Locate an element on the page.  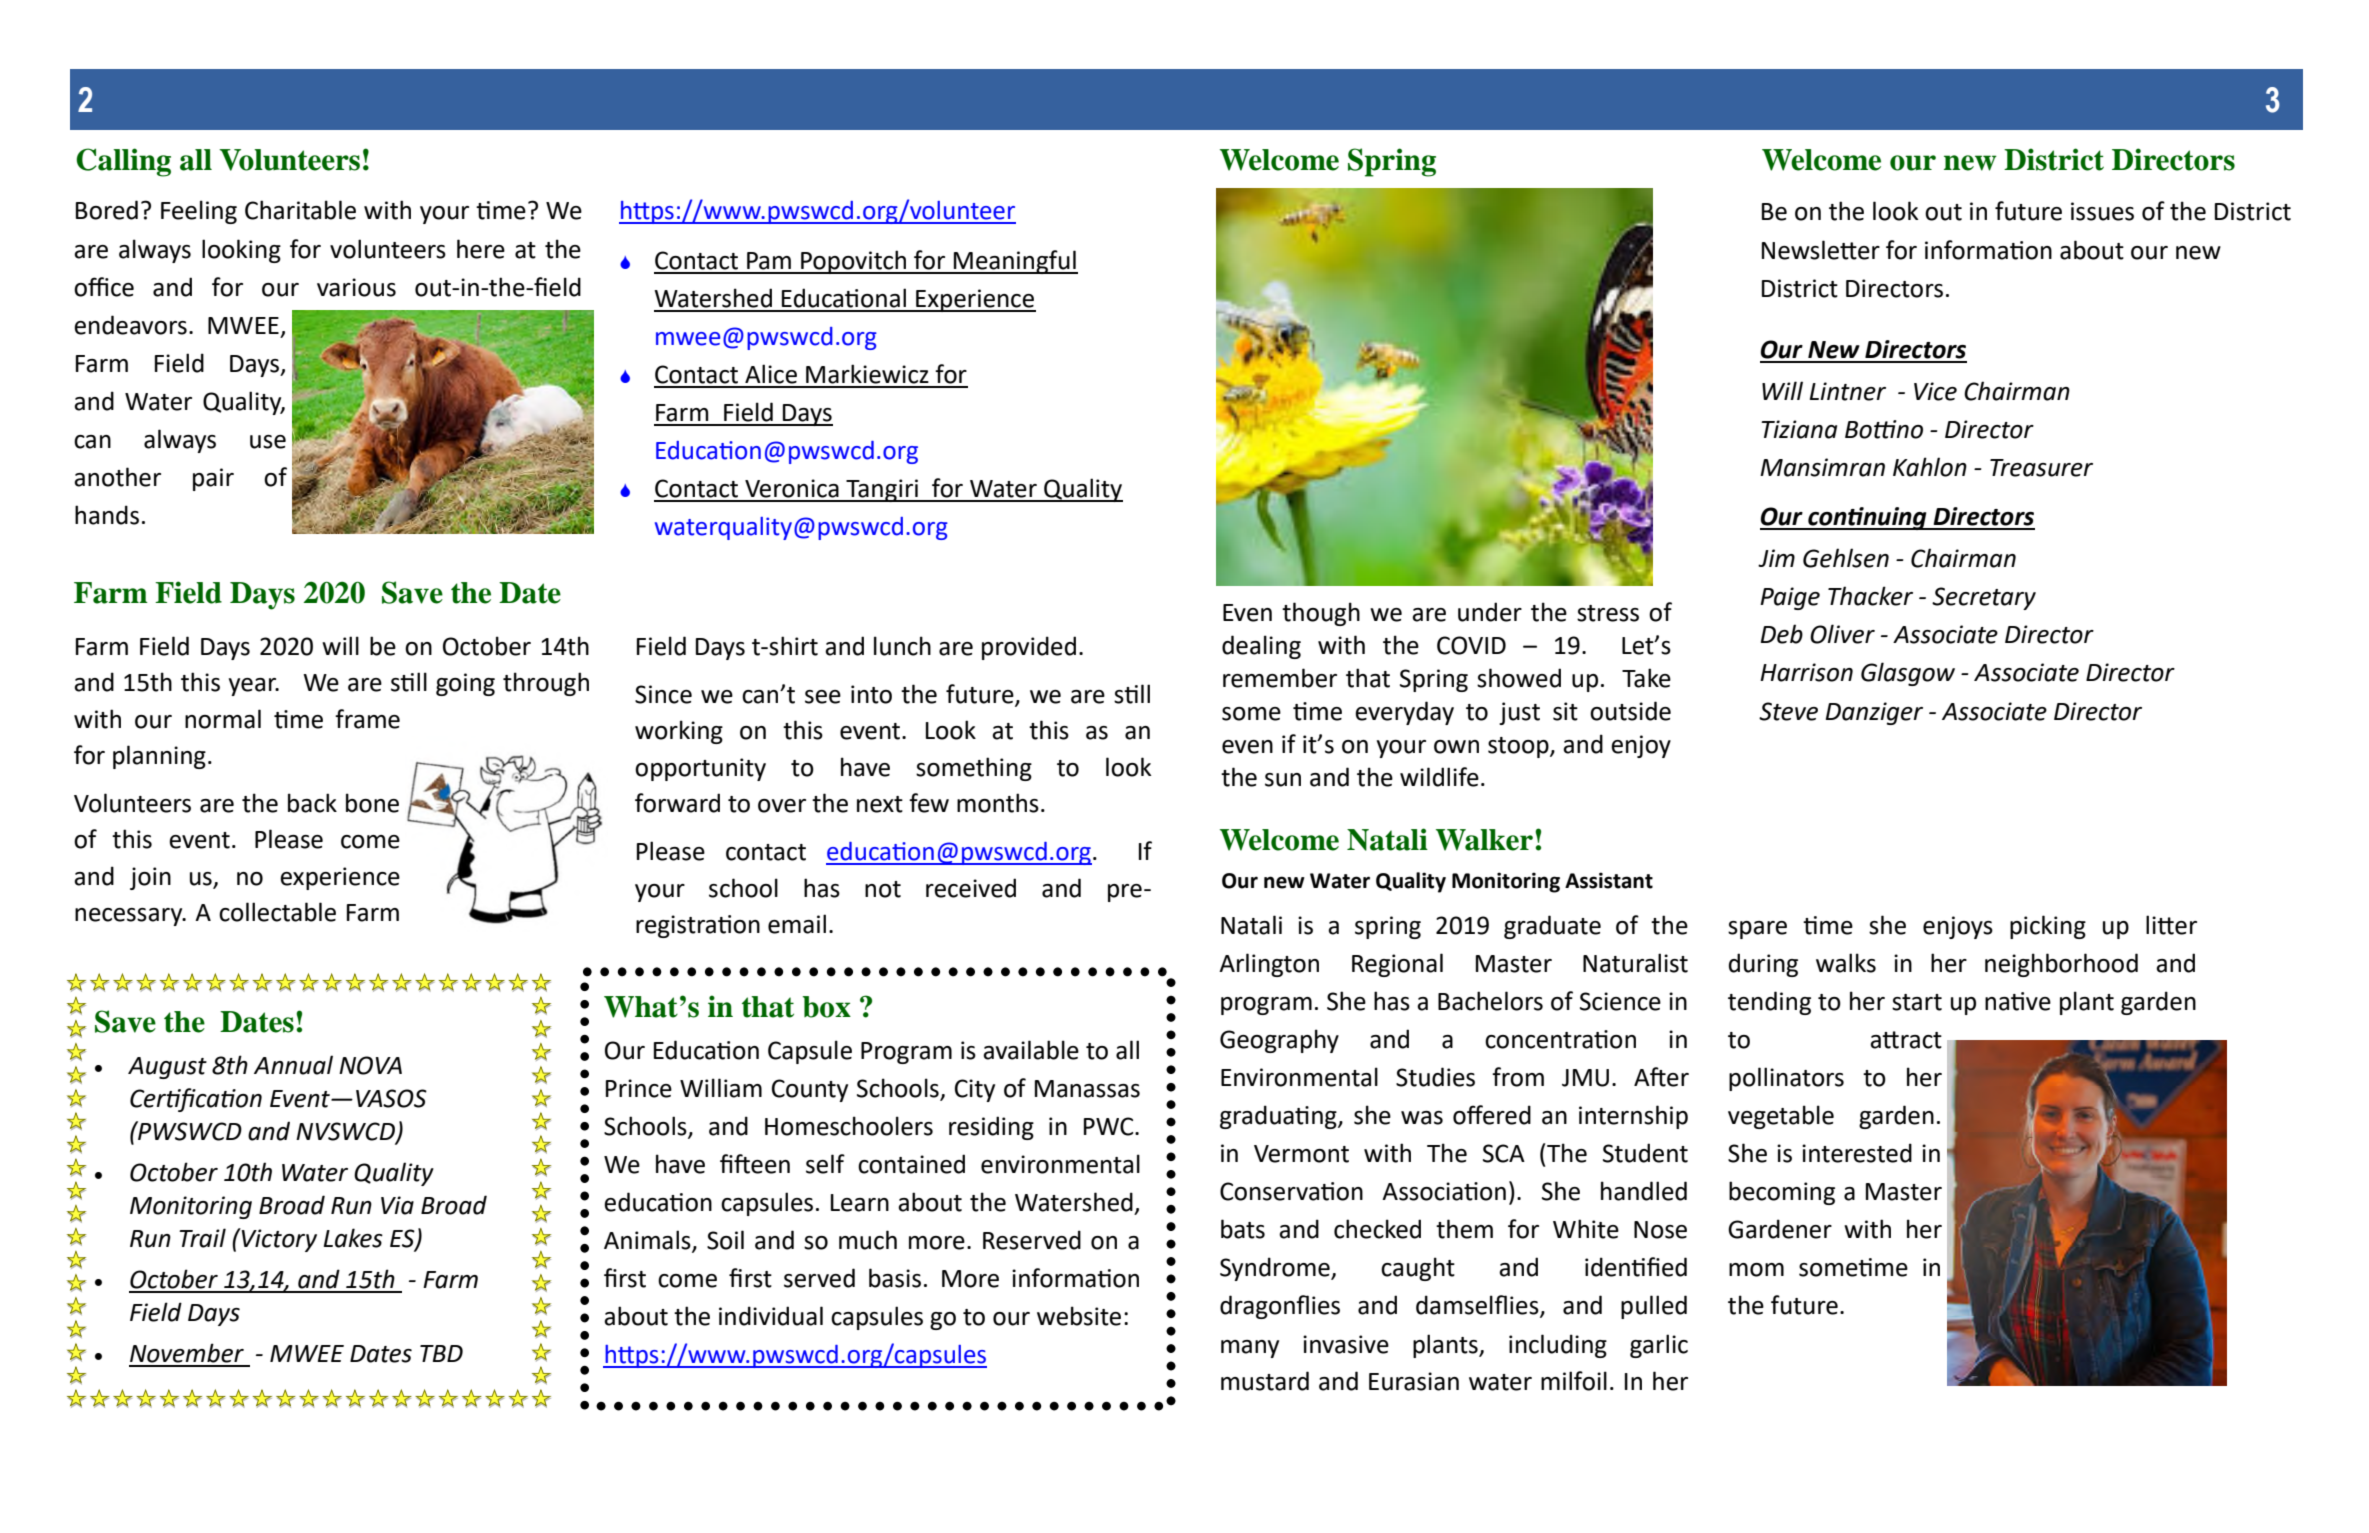
pair is located at coordinates (213, 479).
